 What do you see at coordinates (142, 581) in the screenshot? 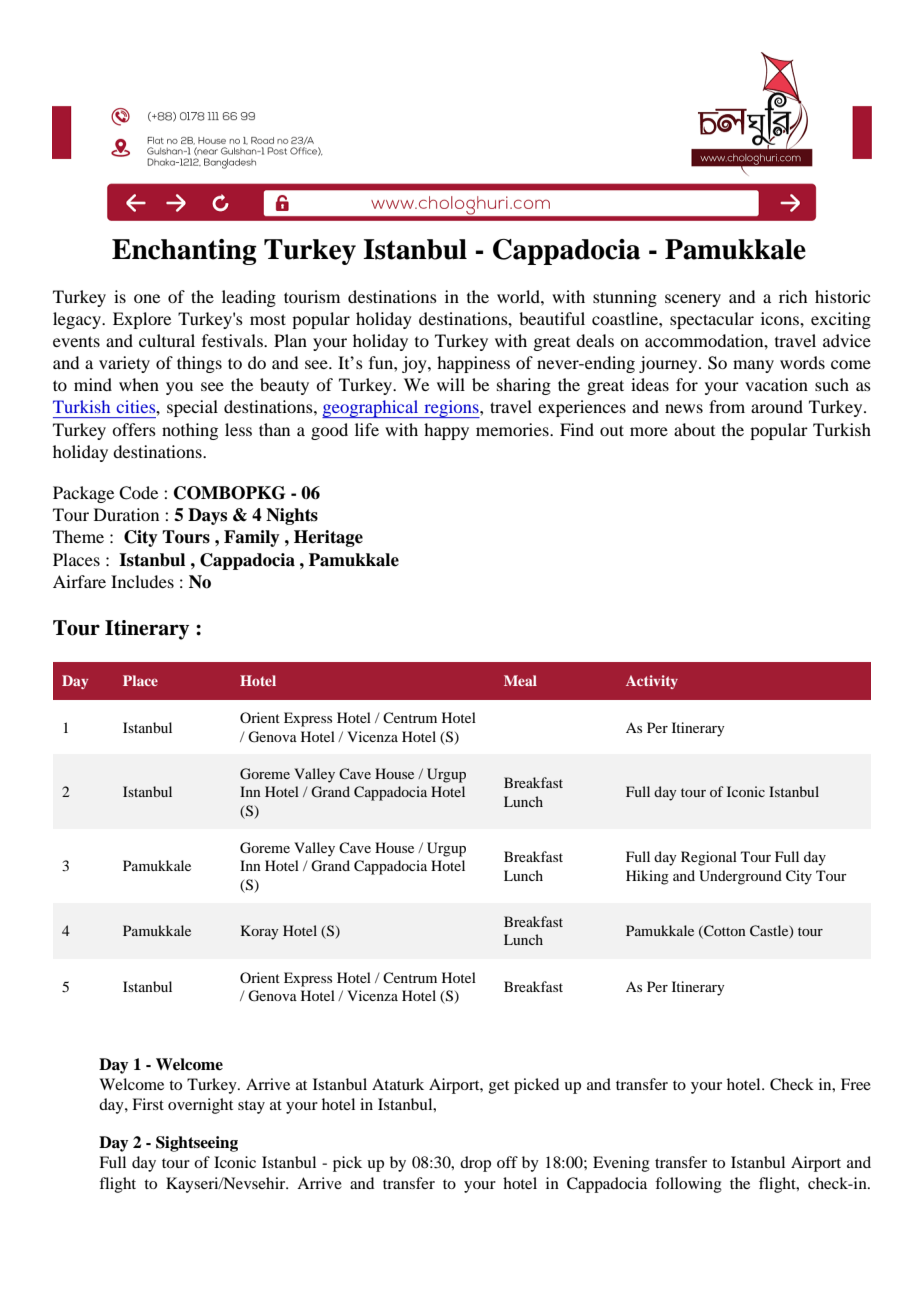
I see `Includes` at bounding box center [142, 581].
